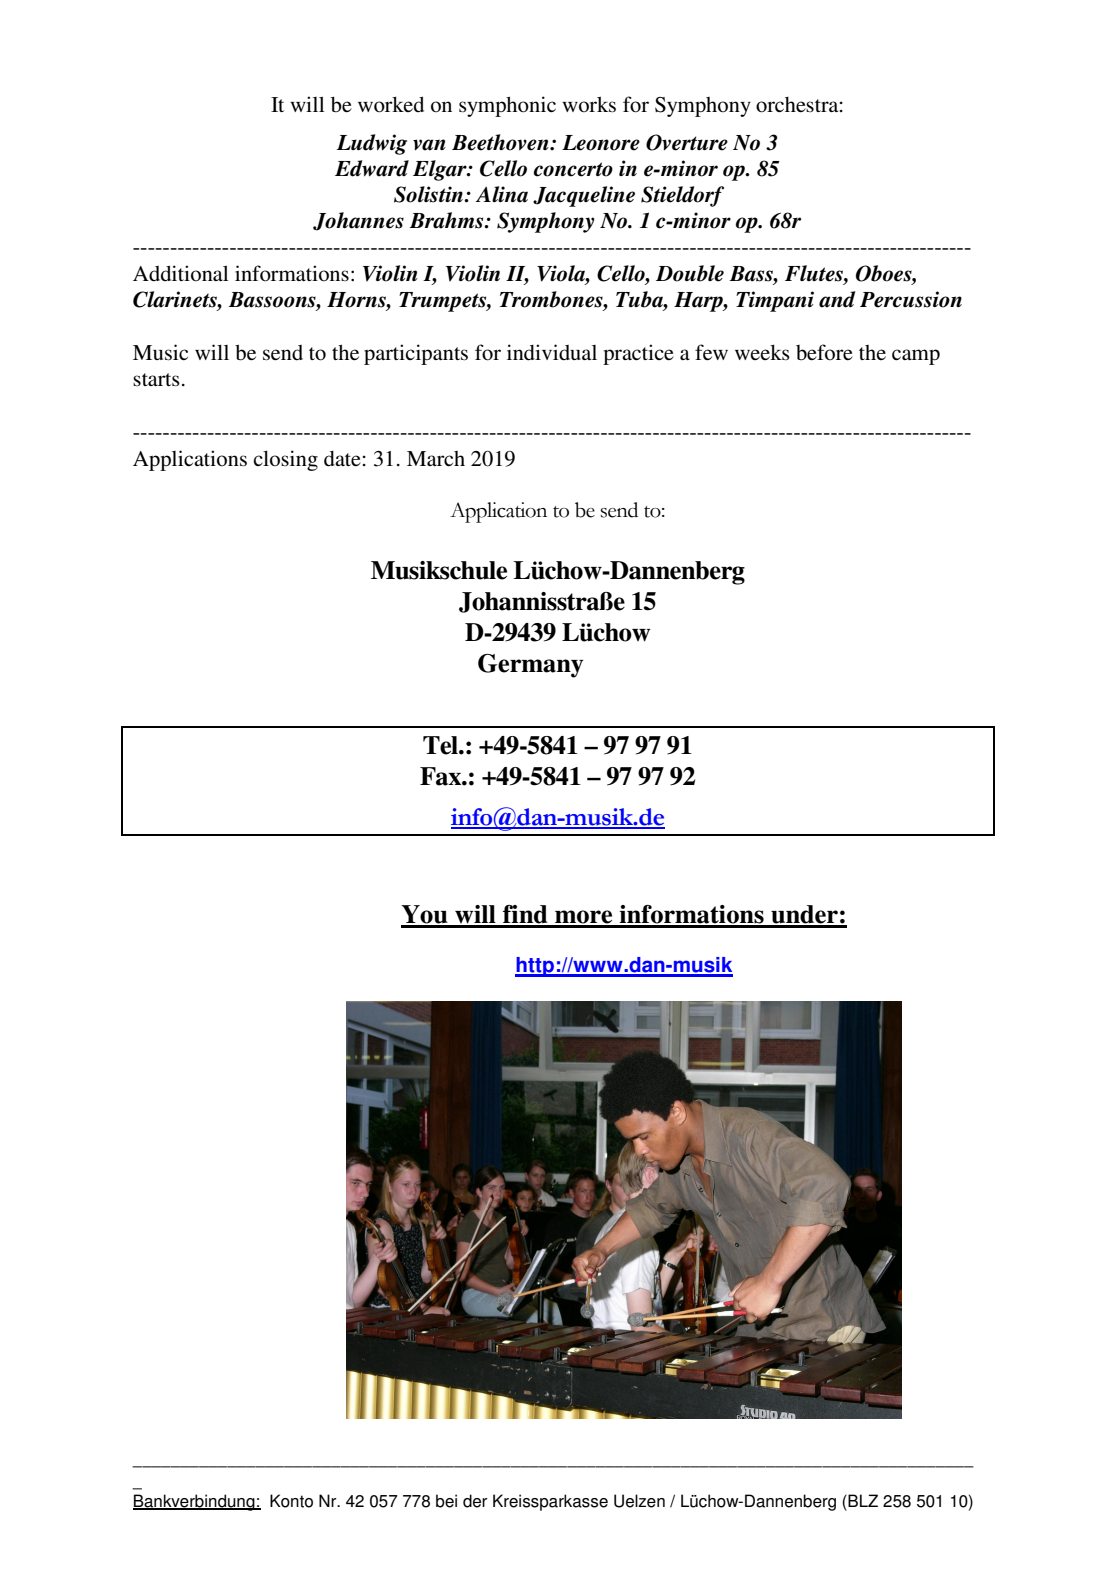 The image size is (1115, 1578). Describe the element at coordinates (285, 460) in the page. I see `closing` at that location.
